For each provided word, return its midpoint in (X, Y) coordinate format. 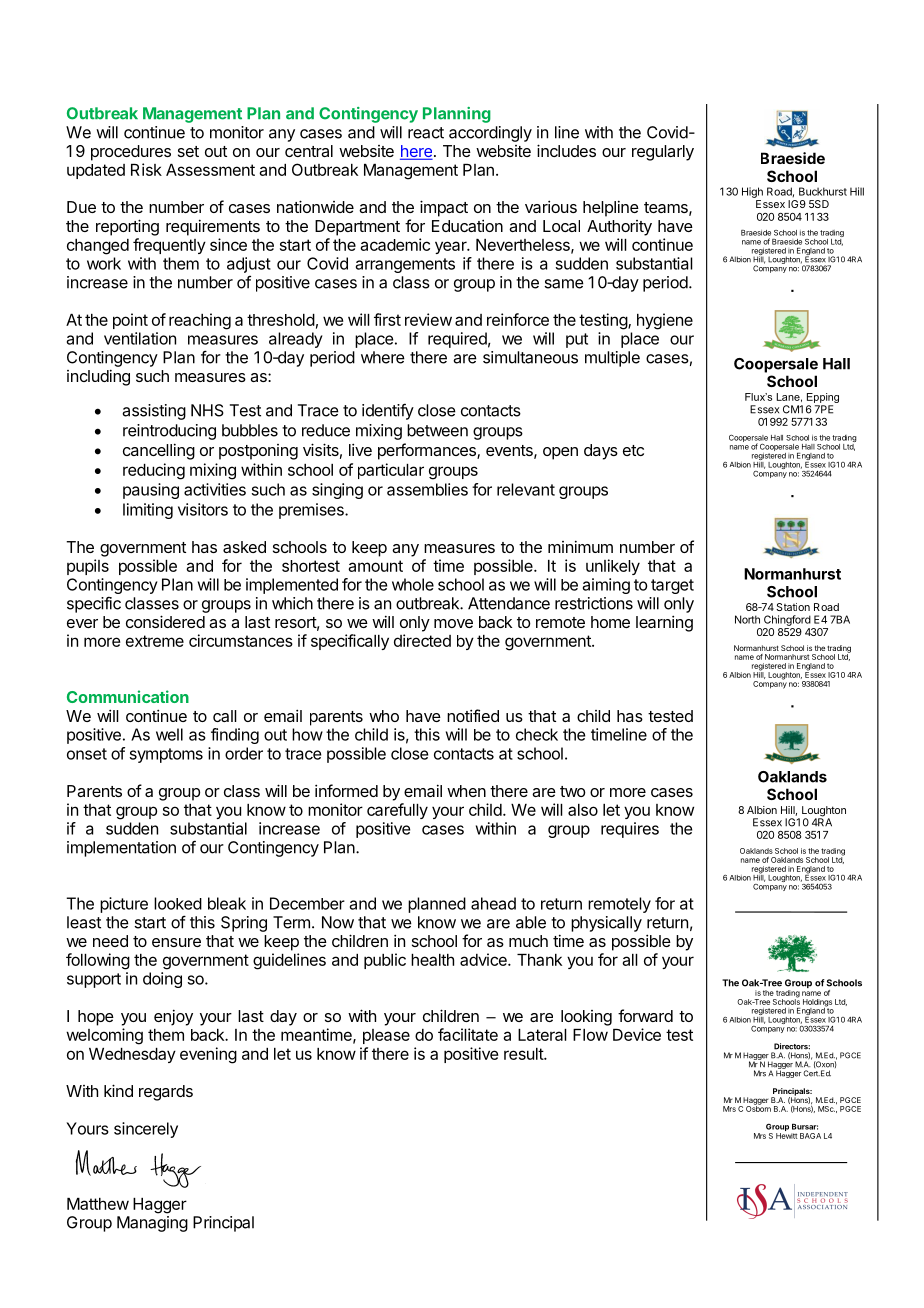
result (524, 1054)
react (426, 133)
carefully (397, 811)
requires (630, 830)
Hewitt (787, 1136)
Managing (152, 1224)
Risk (146, 169)
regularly (663, 153)
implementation (121, 849)
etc (633, 450)
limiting (148, 511)
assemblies (427, 489)
